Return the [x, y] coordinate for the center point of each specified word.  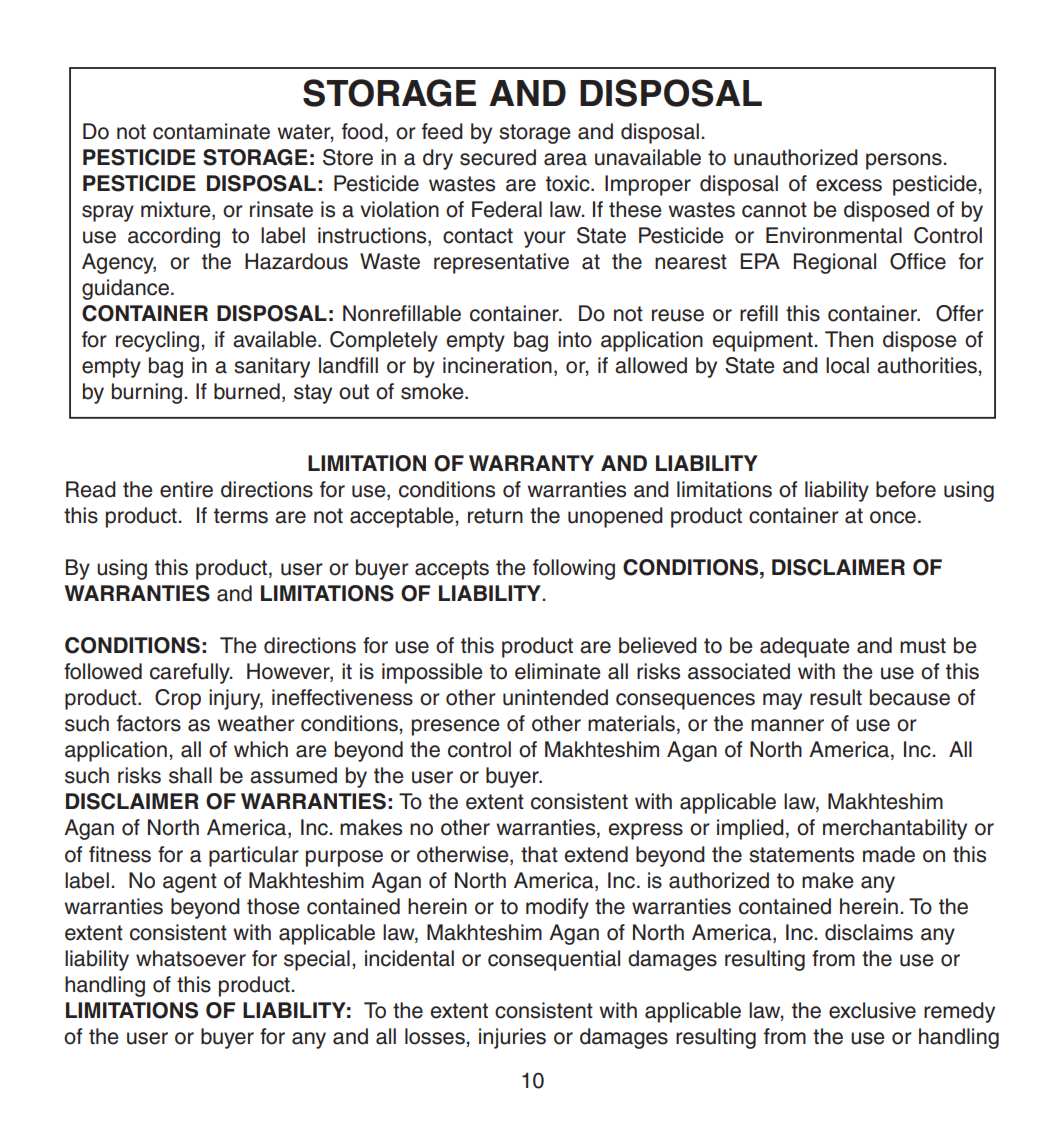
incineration [497, 365]
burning [147, 393]
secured [498, 157]
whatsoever [191, 958]
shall [190, 775]
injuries [512, 1038]
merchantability [895, 829]
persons [904, 161]
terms [241, 516]
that [539, 854]
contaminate [211, 131]
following [574, 569]
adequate [805, 647]
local [847, 365]
